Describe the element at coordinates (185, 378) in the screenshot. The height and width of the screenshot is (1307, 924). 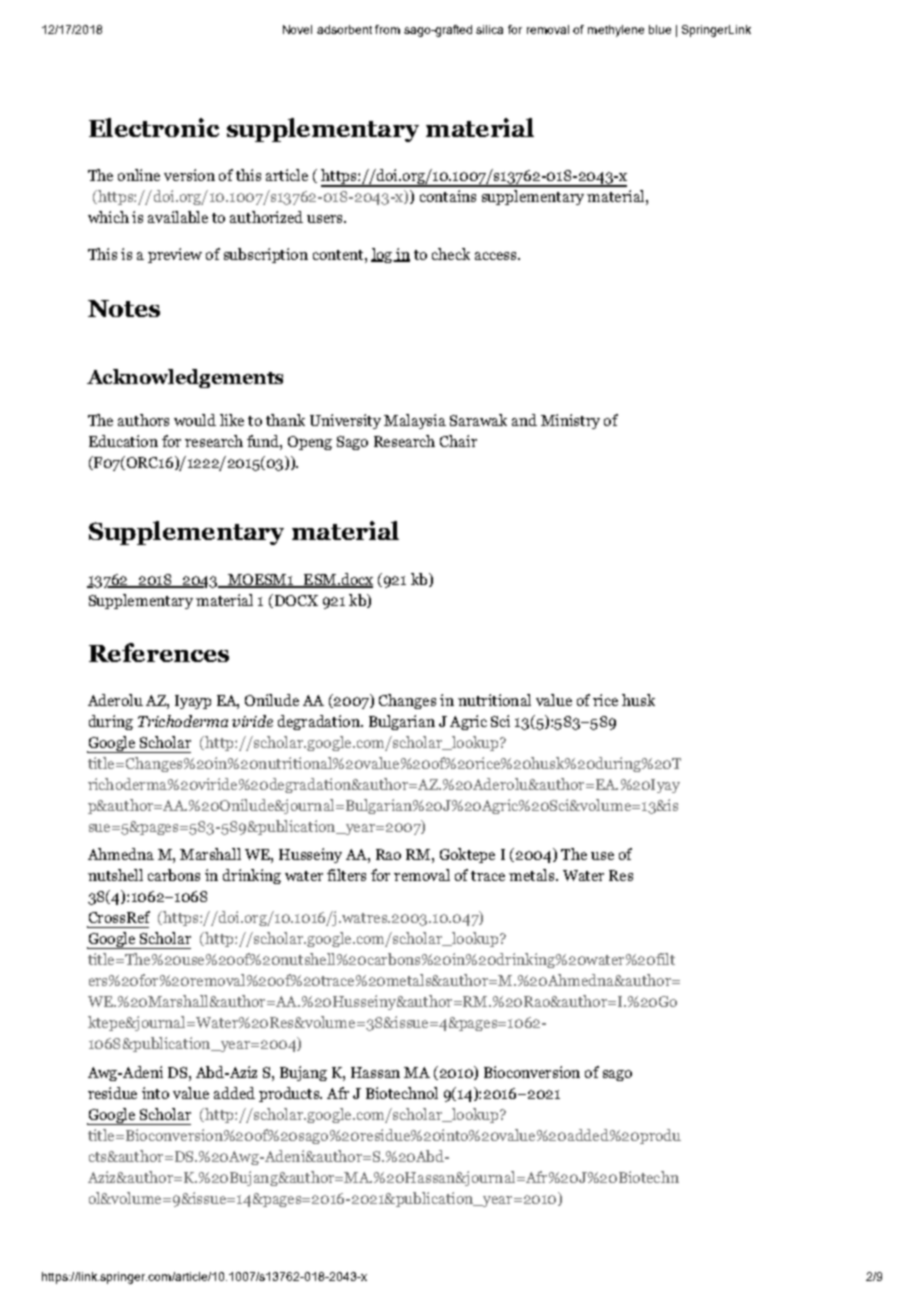
I see `Acknowledgements` at that location.
